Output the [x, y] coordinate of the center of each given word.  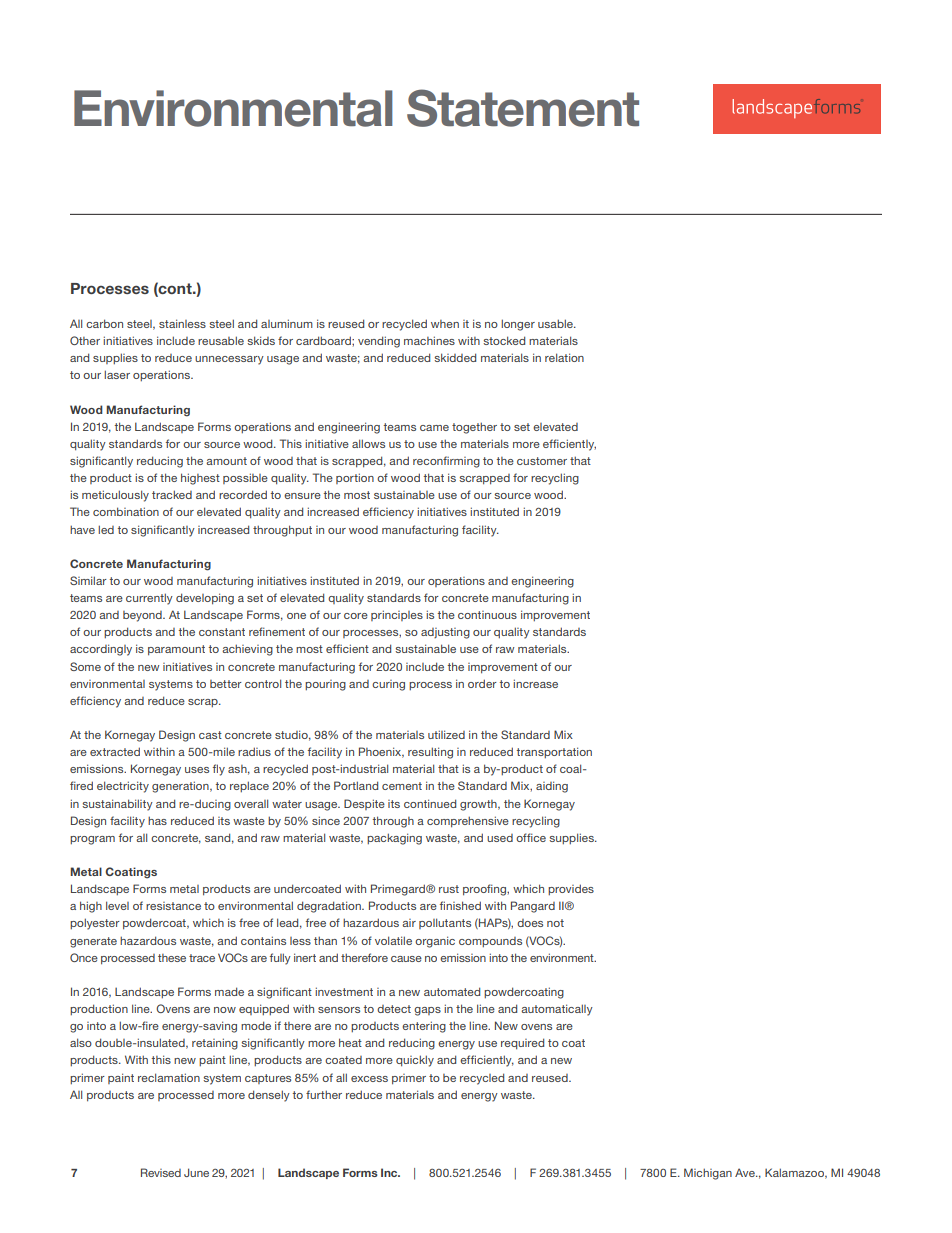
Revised [161, 1172]
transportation [554, 752]
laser [117, 374]
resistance [173, 906]
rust [449, 889]
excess [369, 1079]
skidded [455, 357]
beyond [143, 616]
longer [518, 325]
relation [564, 357]
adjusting [445, 633]
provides [571, 889]
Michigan [708, 1174]
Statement [523, 108]
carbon [104, 323]
